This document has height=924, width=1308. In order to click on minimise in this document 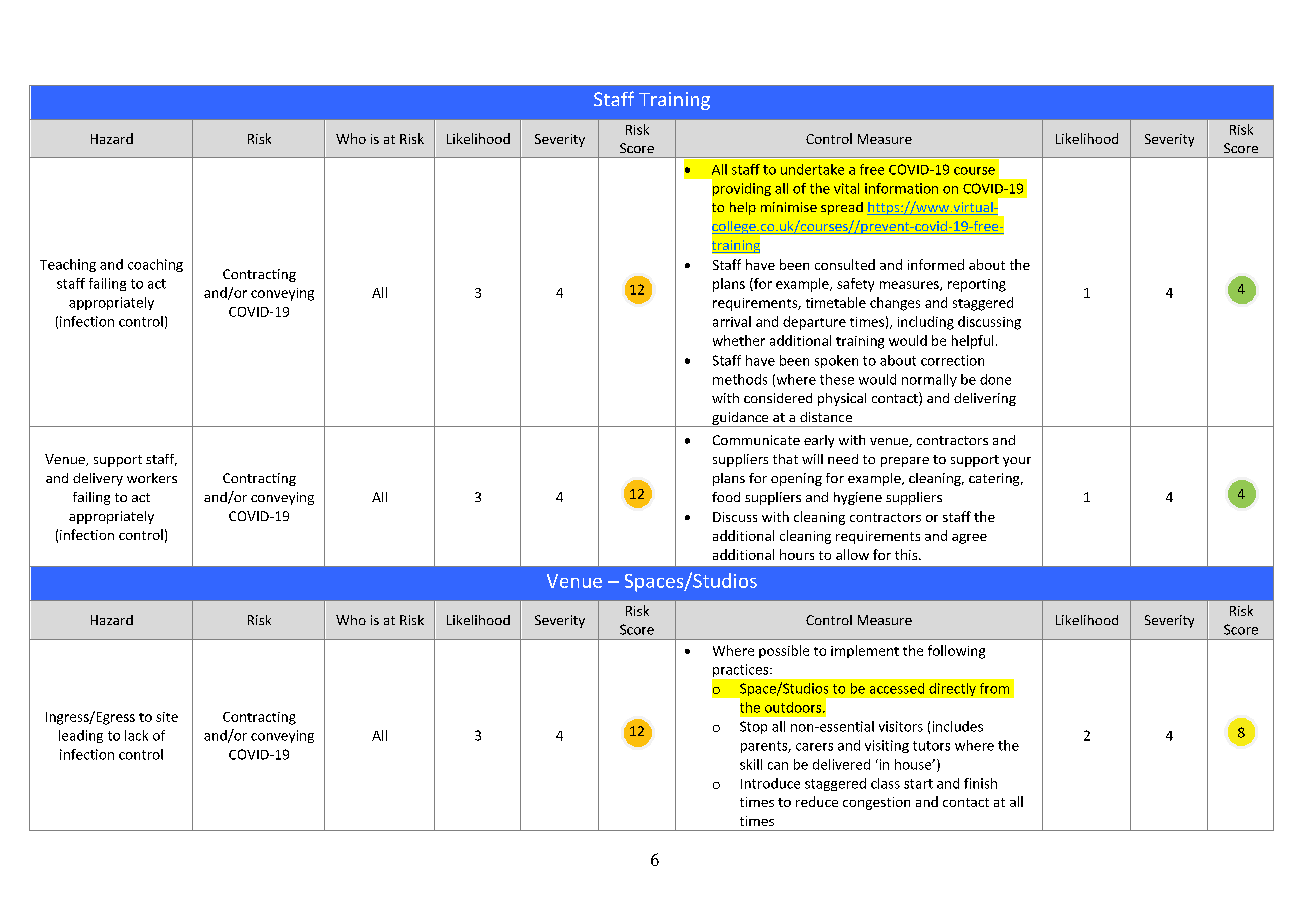, I will do `click(789, 207)`.
